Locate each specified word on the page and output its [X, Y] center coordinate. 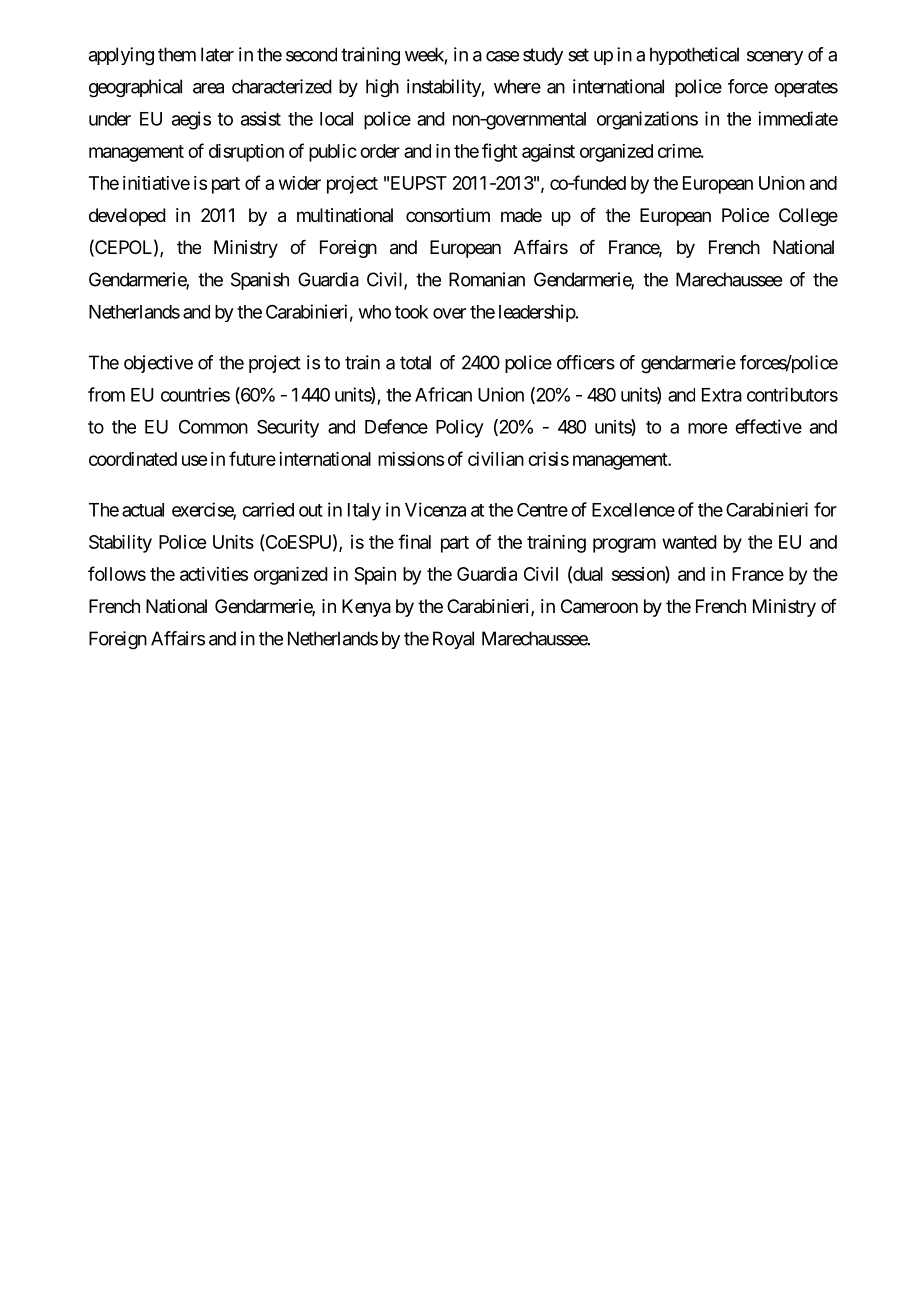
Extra [722, 395]
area [208, 88]
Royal [453, 640]
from [106, 394]
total [415, 362]
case [502, 56]
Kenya [366, 608]
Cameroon [599, 606]
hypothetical [694, 56]
